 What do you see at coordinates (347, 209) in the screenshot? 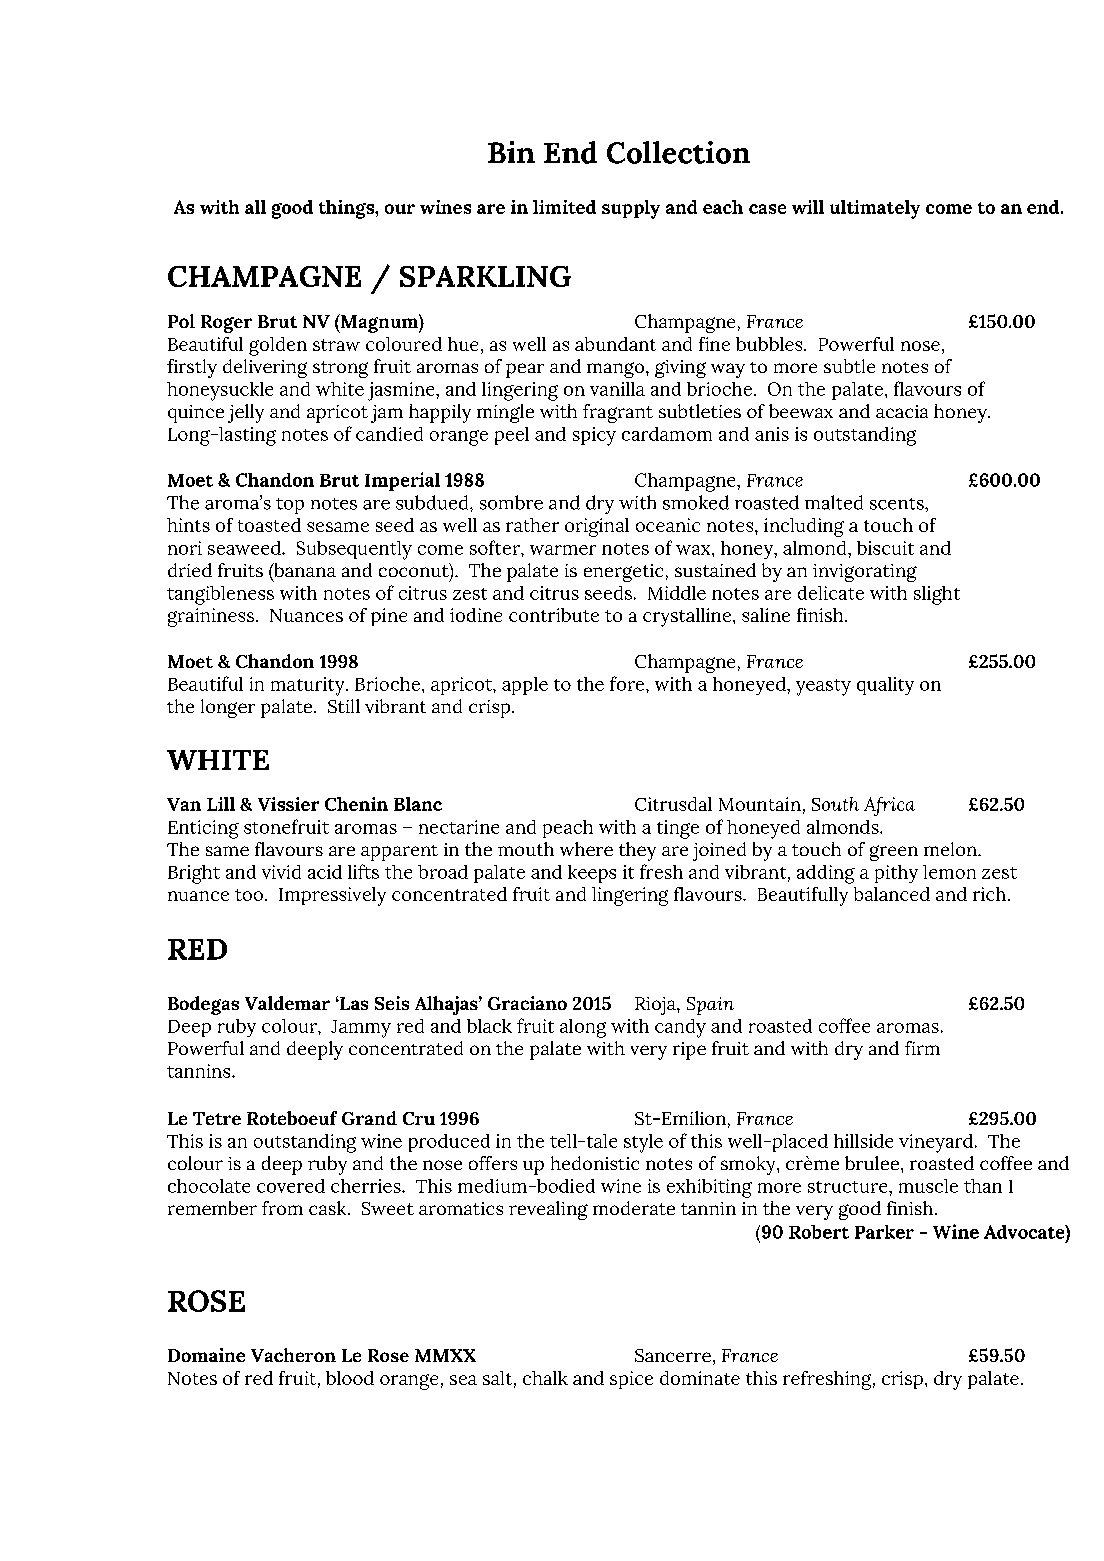
I see `things` at bounding box center [347, 209].
